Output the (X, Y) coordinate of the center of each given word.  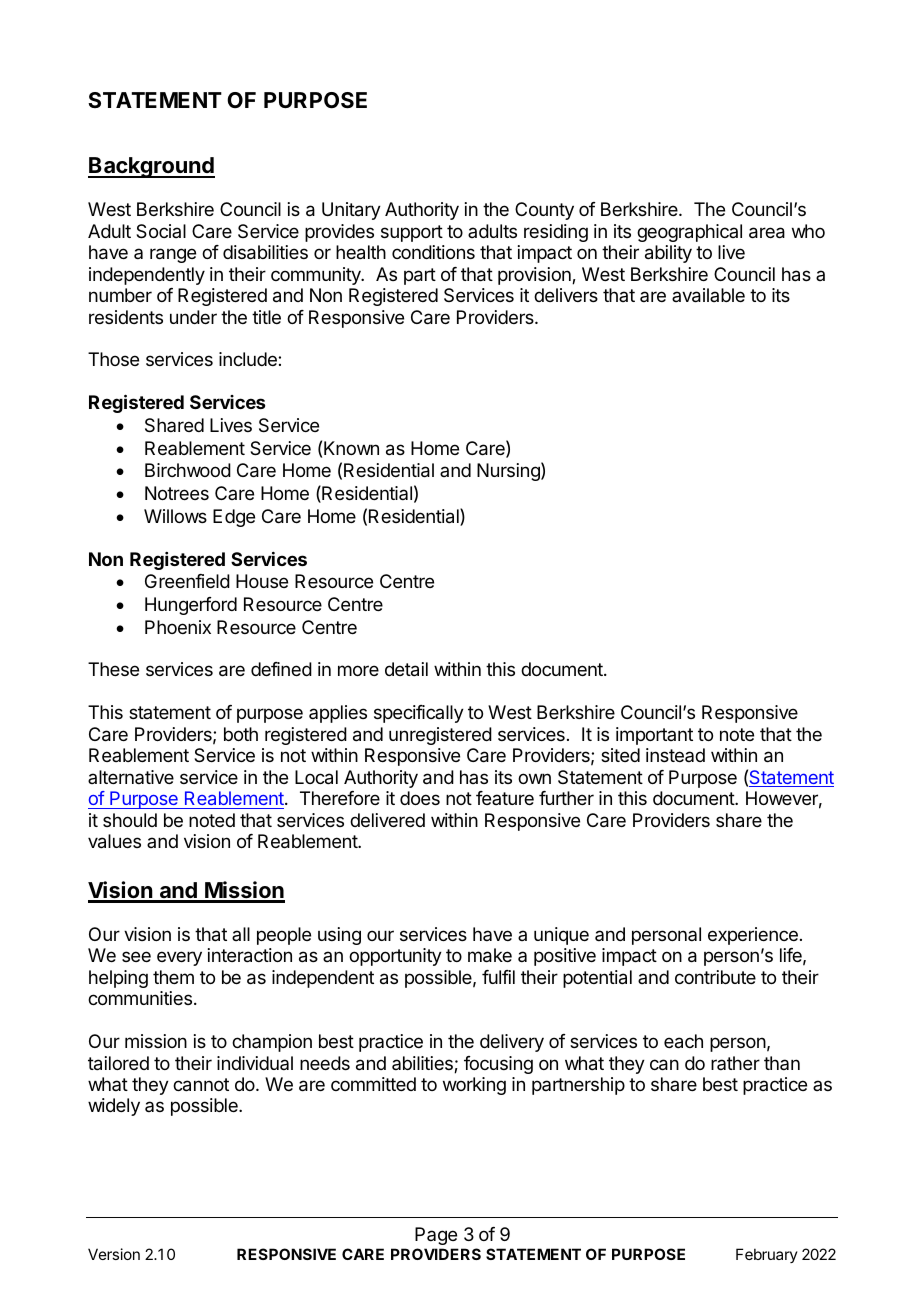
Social (161, 231)
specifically (419, 714)
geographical (689, 233)
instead (675, 755)
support (412, 233)
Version (114, 1254)
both (241, 734)
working (474, 1086)
